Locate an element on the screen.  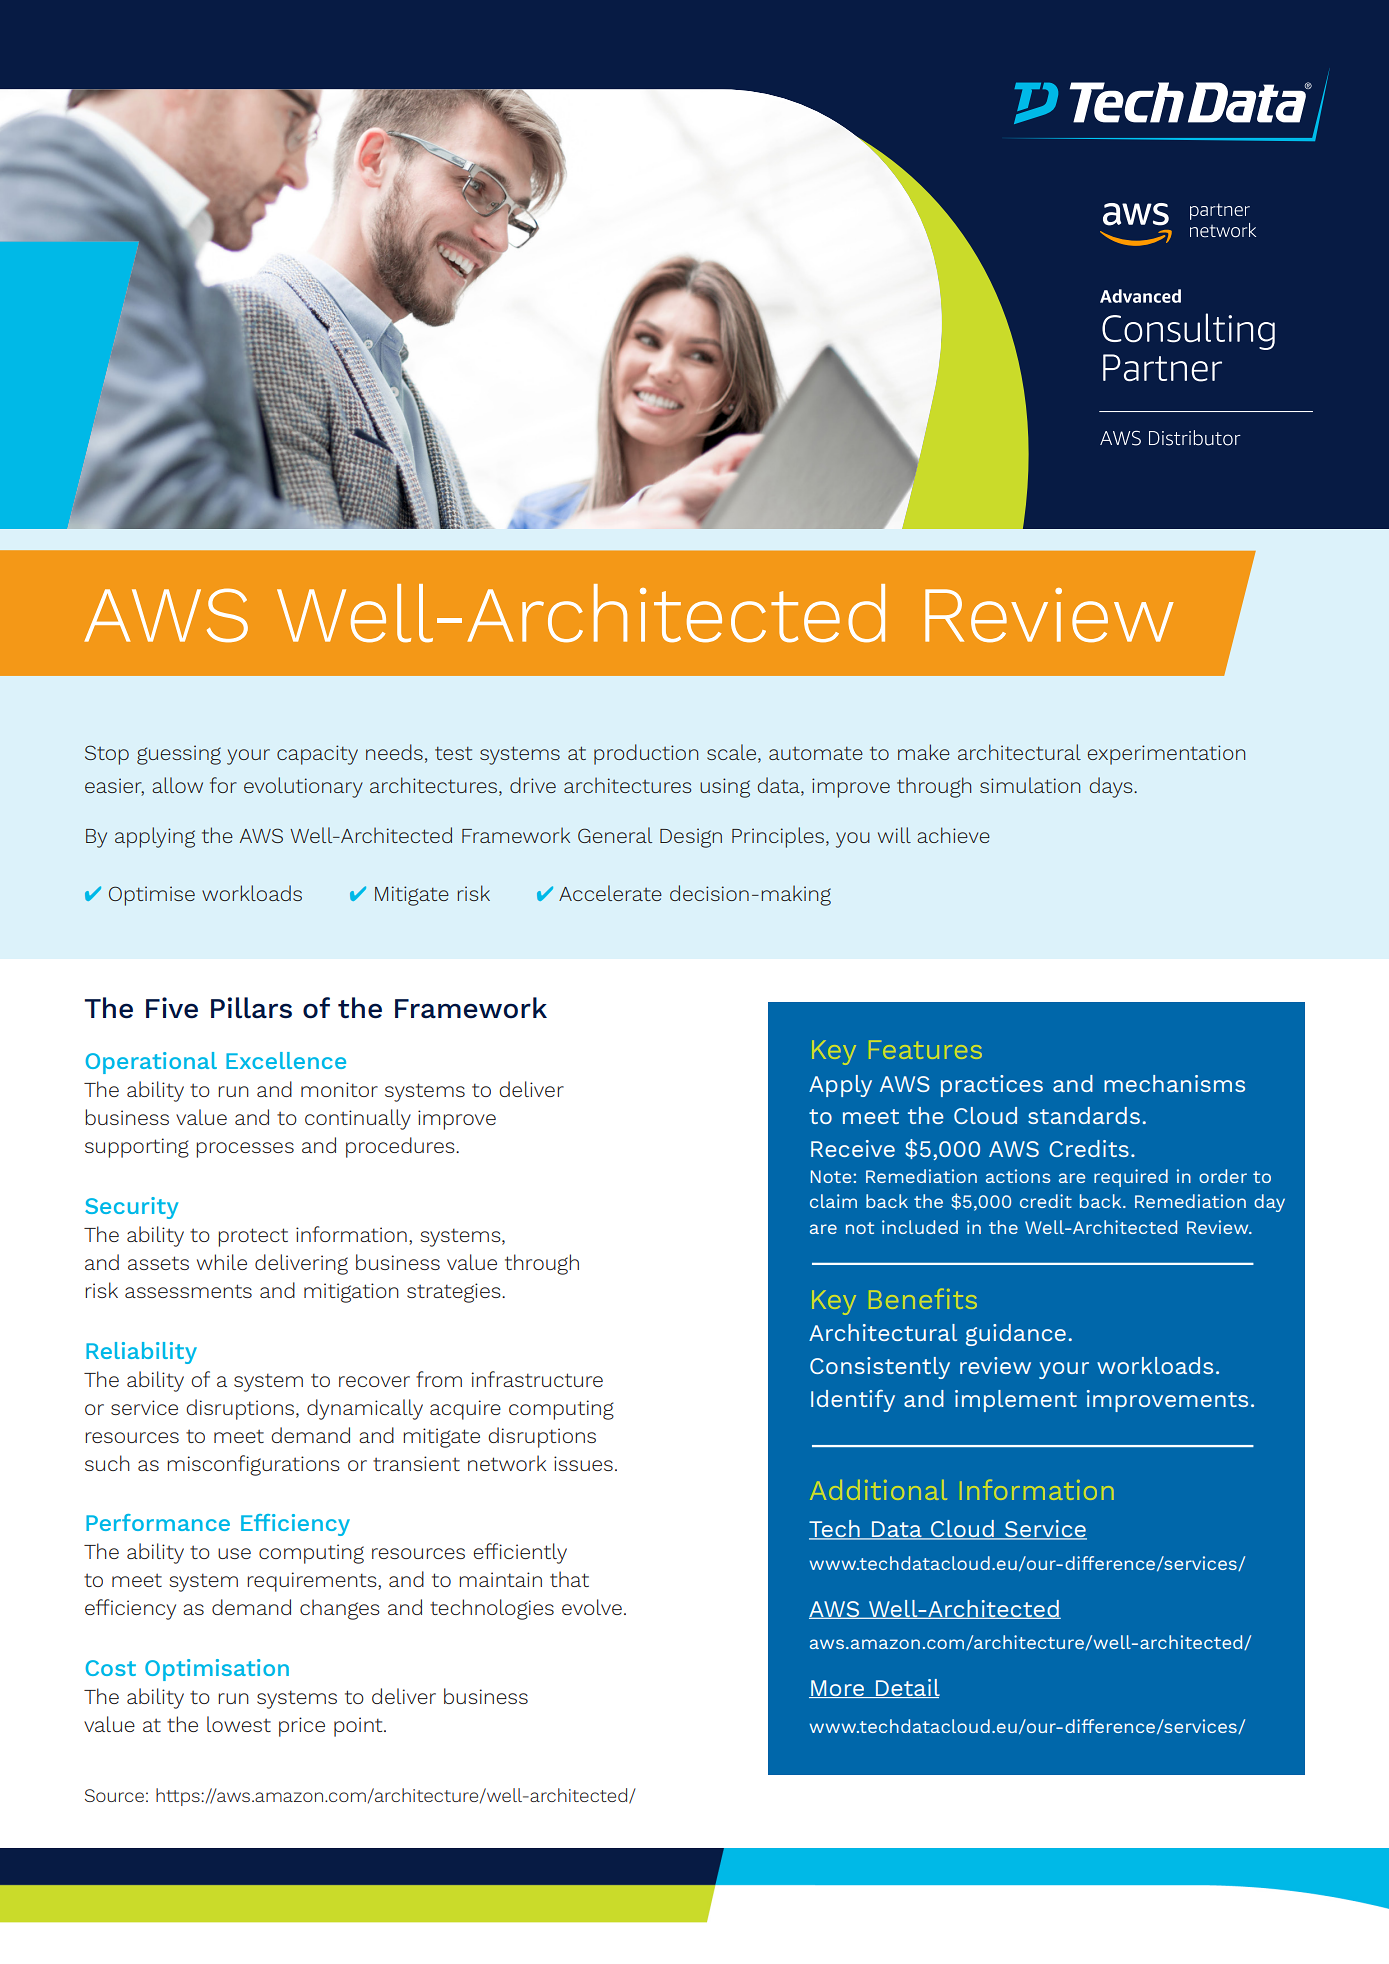
required is located at coordinates (1131, 1178).
